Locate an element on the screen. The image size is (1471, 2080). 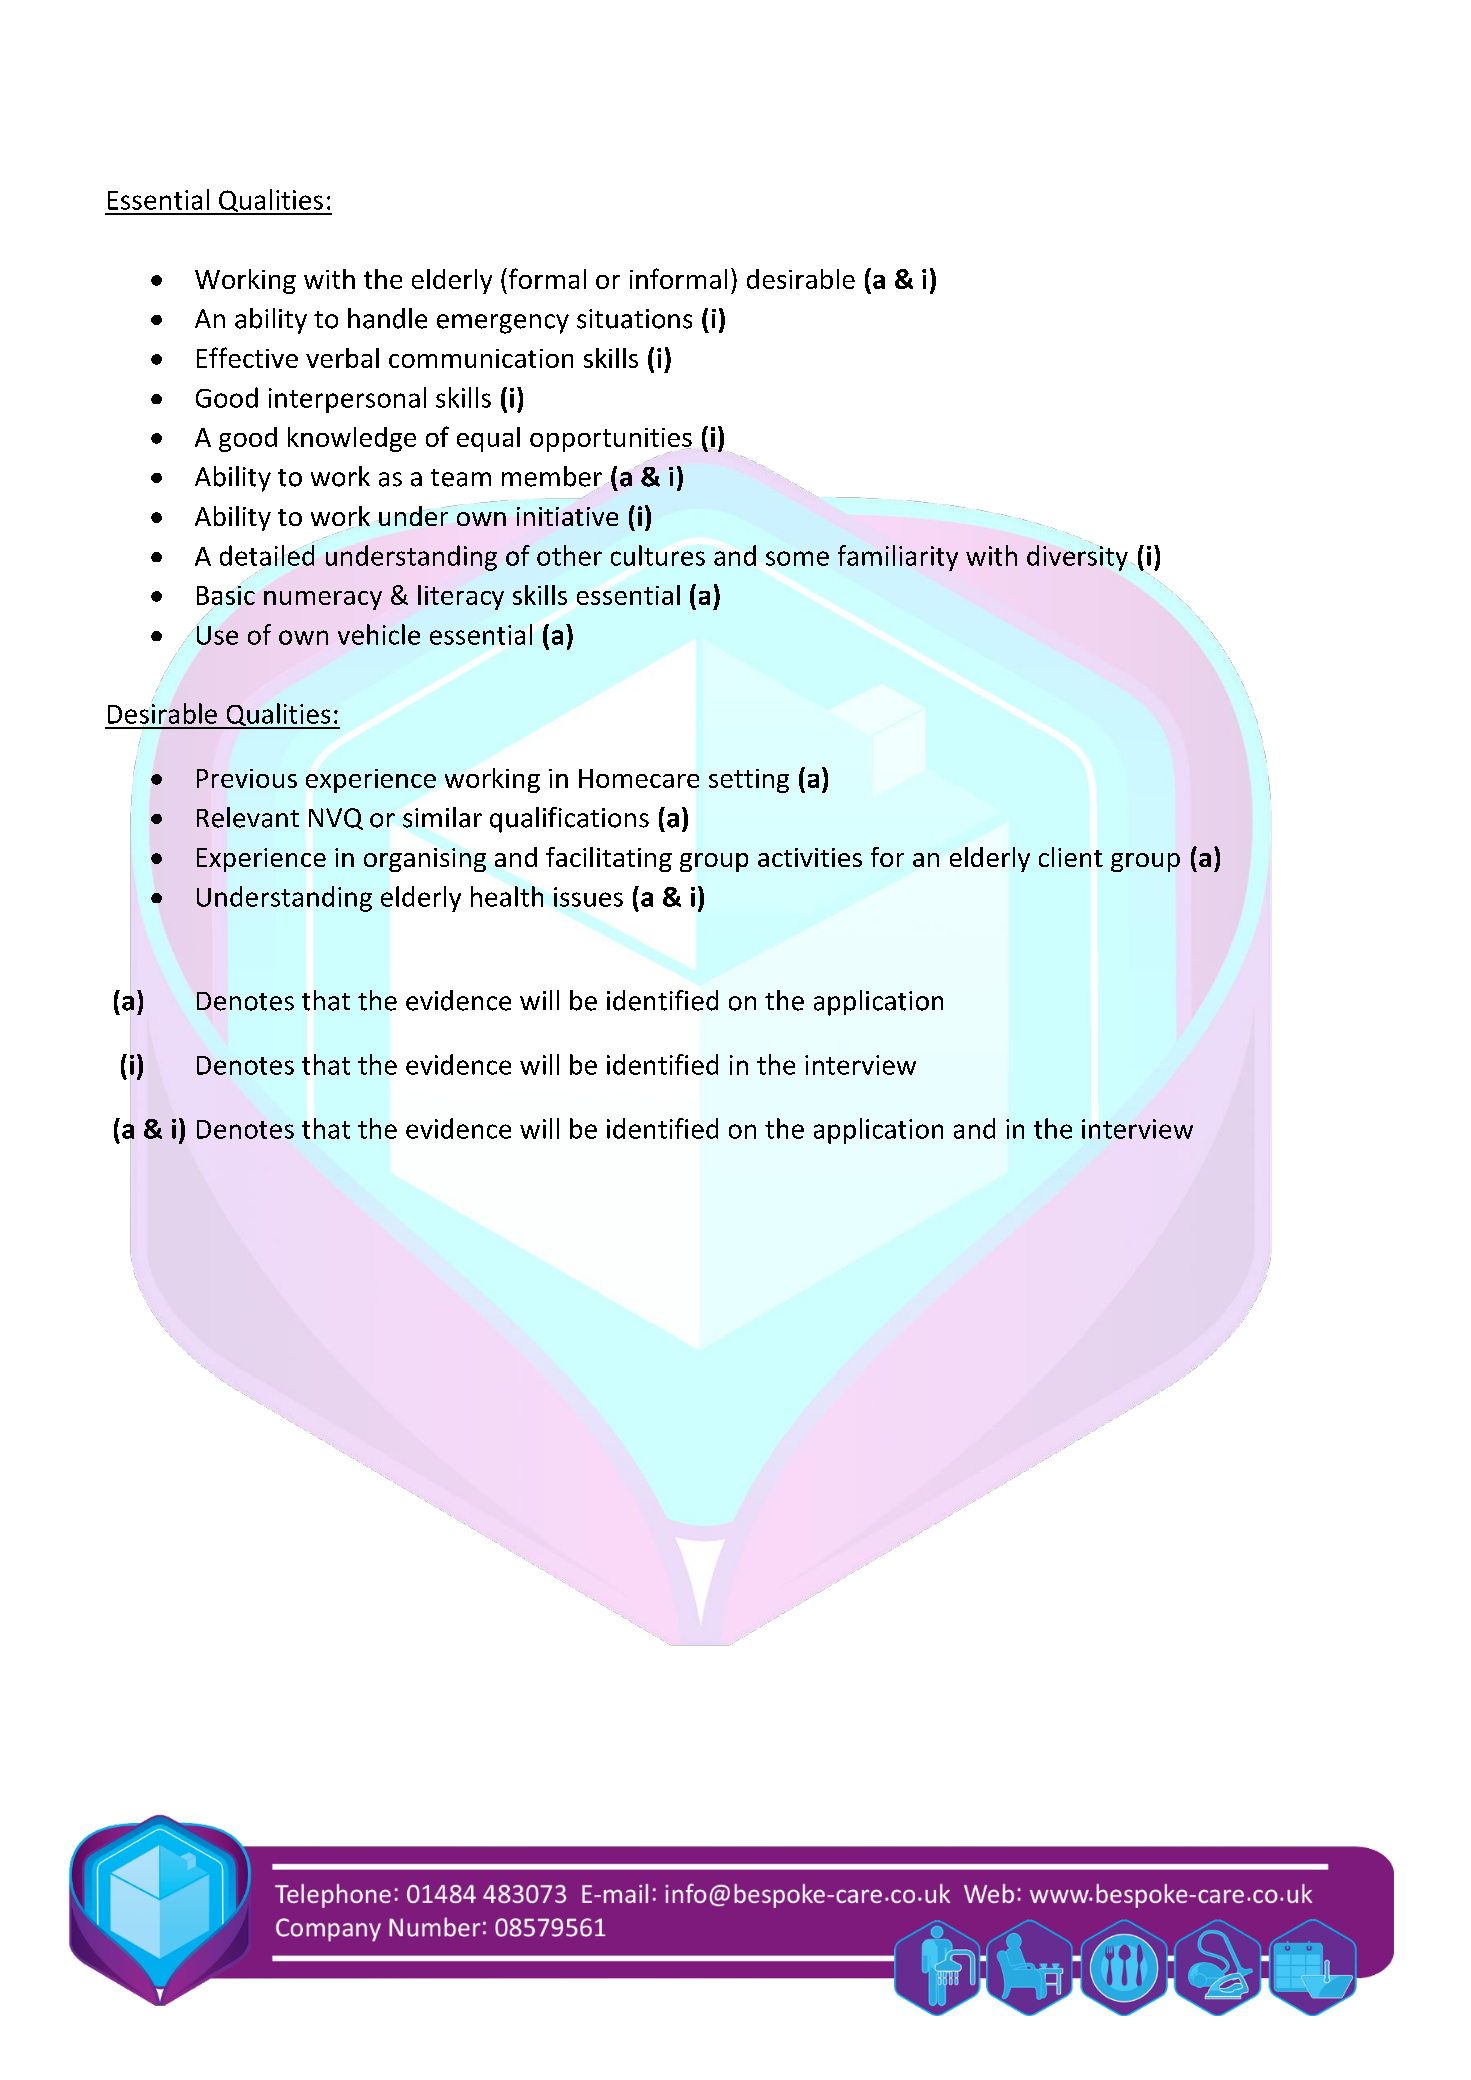
verbal is located at coordinates (342, 358).
